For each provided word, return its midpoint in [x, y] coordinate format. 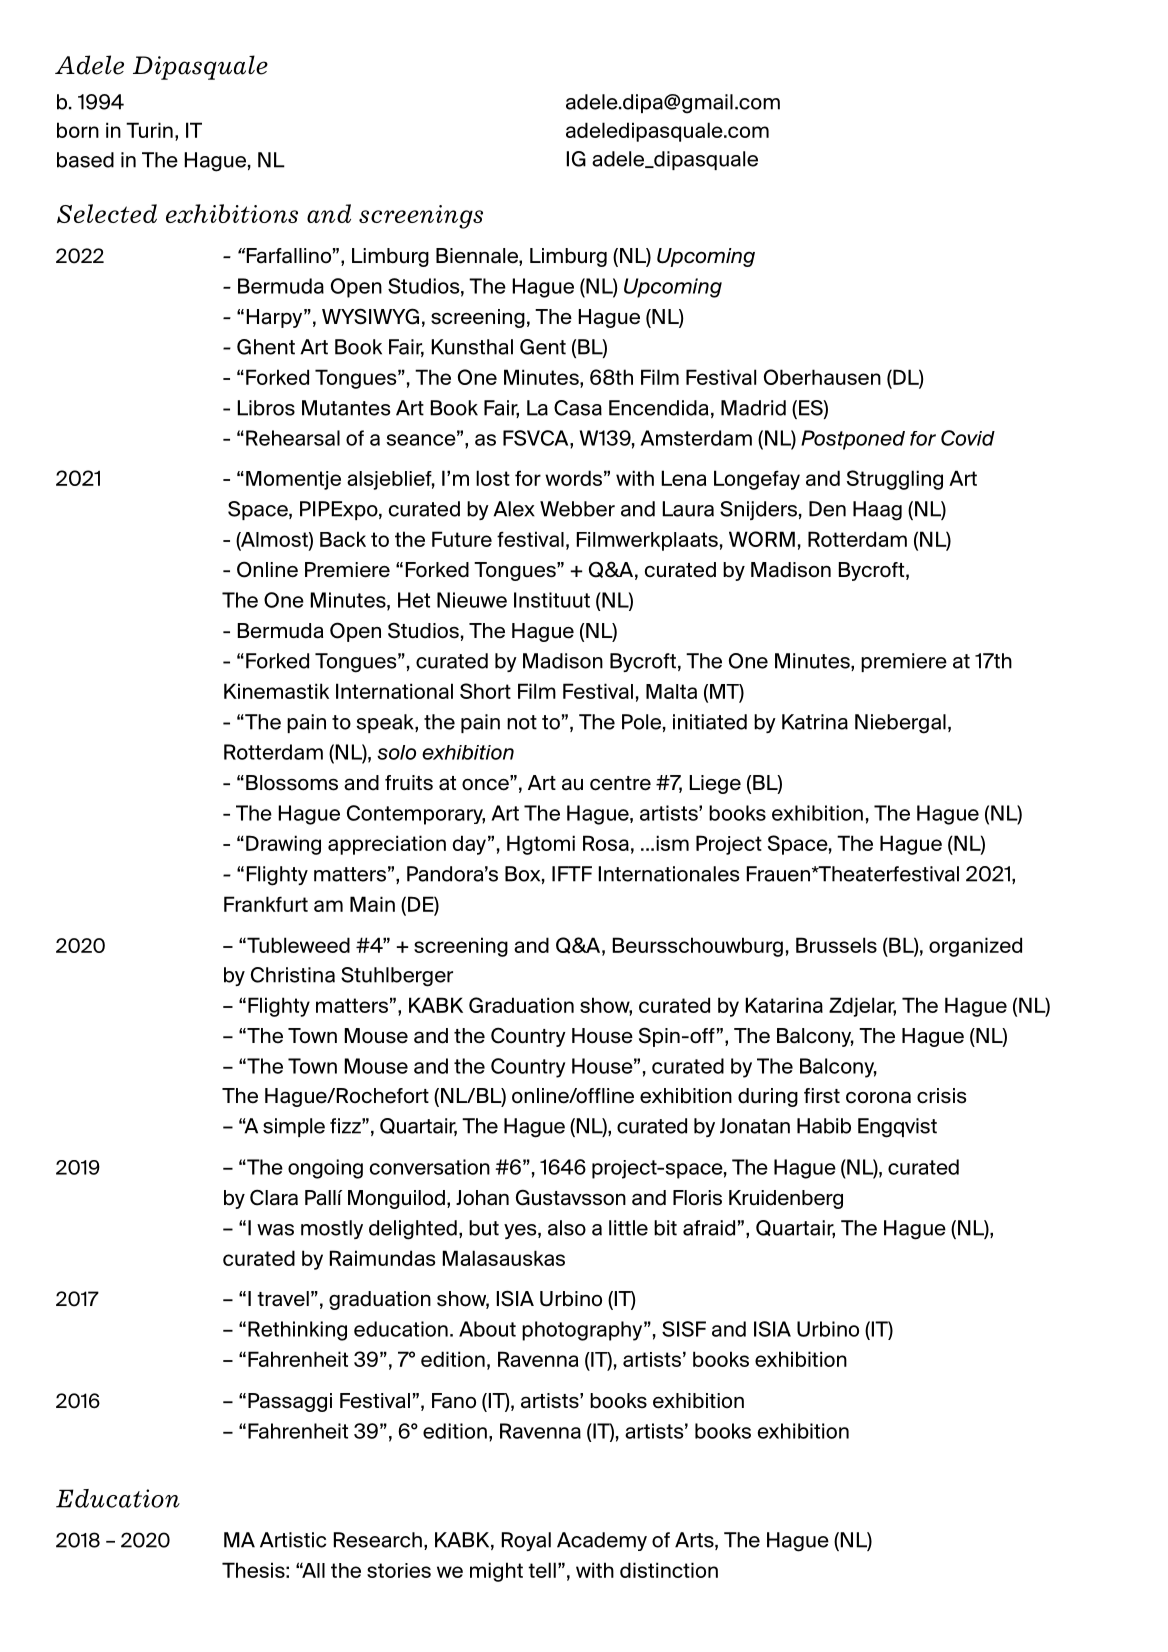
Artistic [293, 1540]
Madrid [753, 408]
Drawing [283, 845]
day [469, 845]
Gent [543, 347]
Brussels [836, 945]
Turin [149, 130]
